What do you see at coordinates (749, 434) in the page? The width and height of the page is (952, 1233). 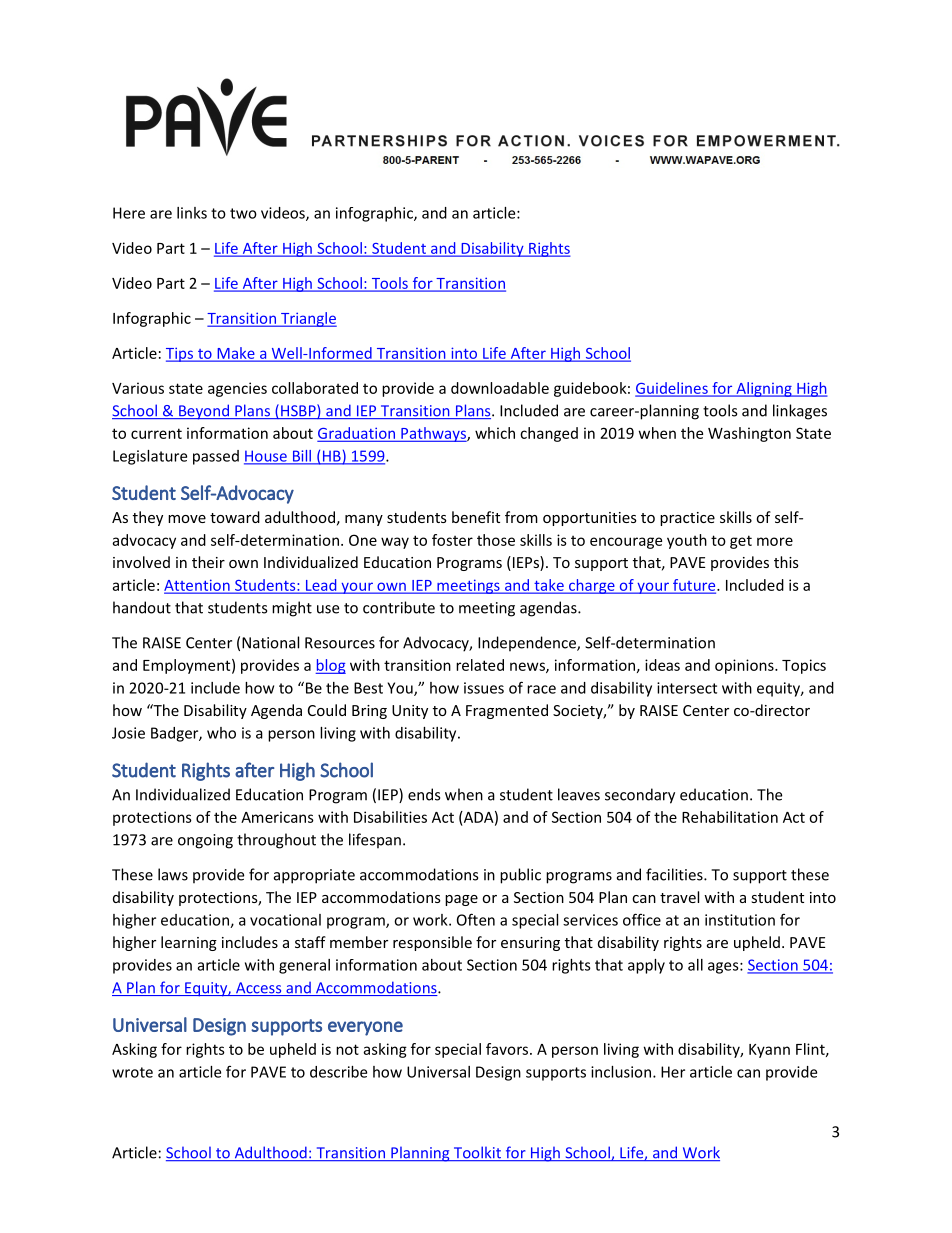 I see `Washington` at bounding box center [749, 434].
